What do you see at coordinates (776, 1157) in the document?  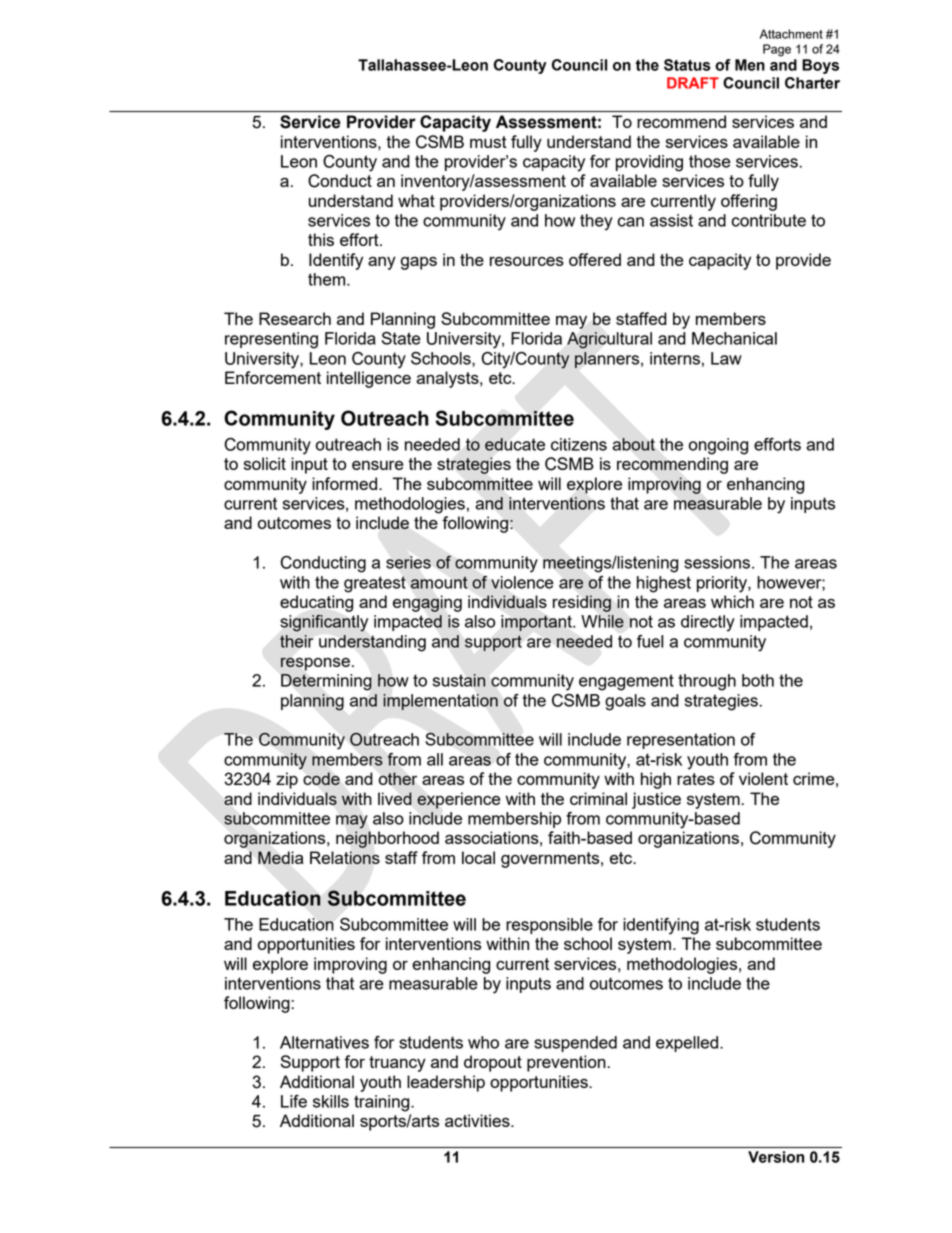 I see `Version` at bounding box center [776, 1157].
